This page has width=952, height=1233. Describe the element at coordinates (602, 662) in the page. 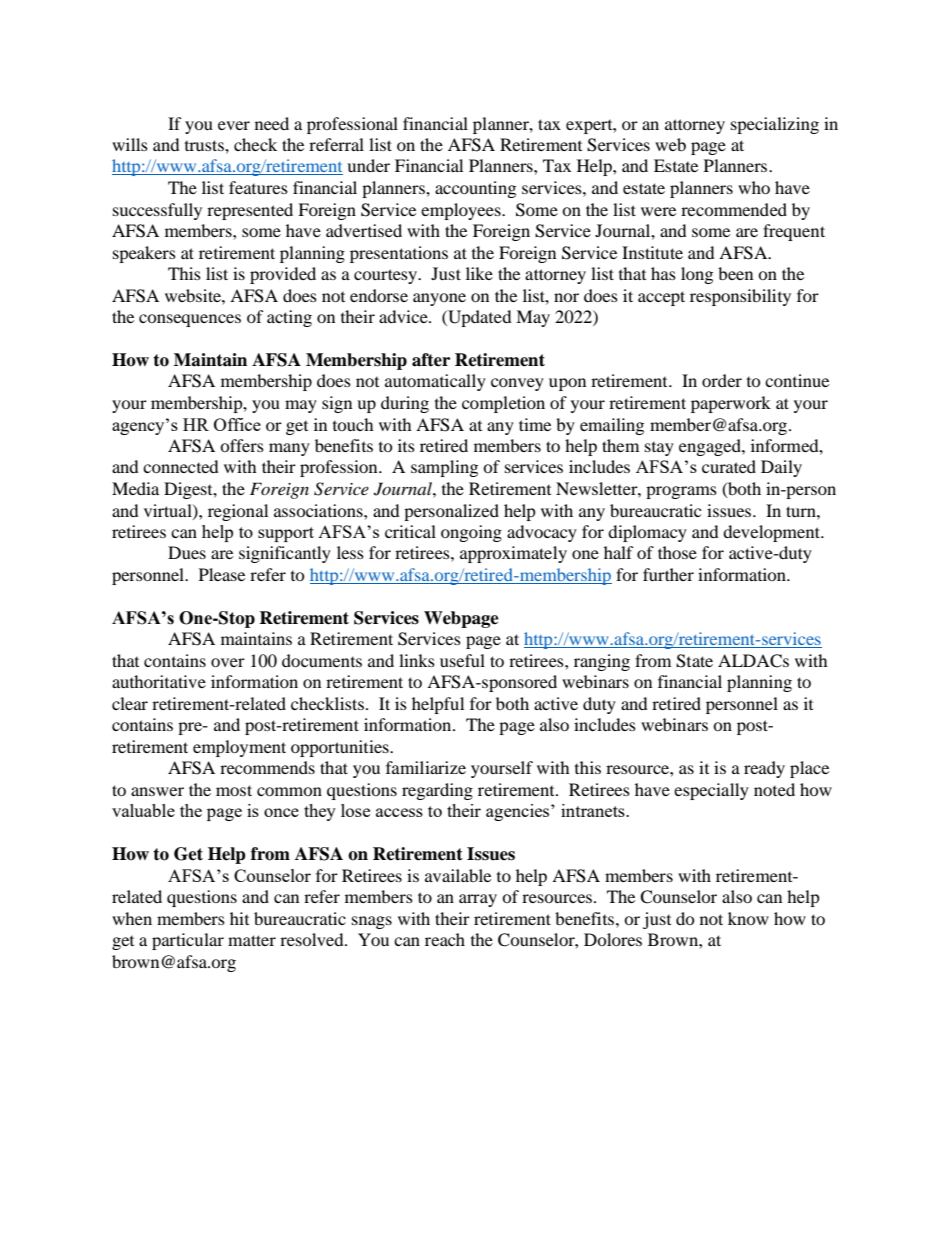

I see `ranging` at that location.
